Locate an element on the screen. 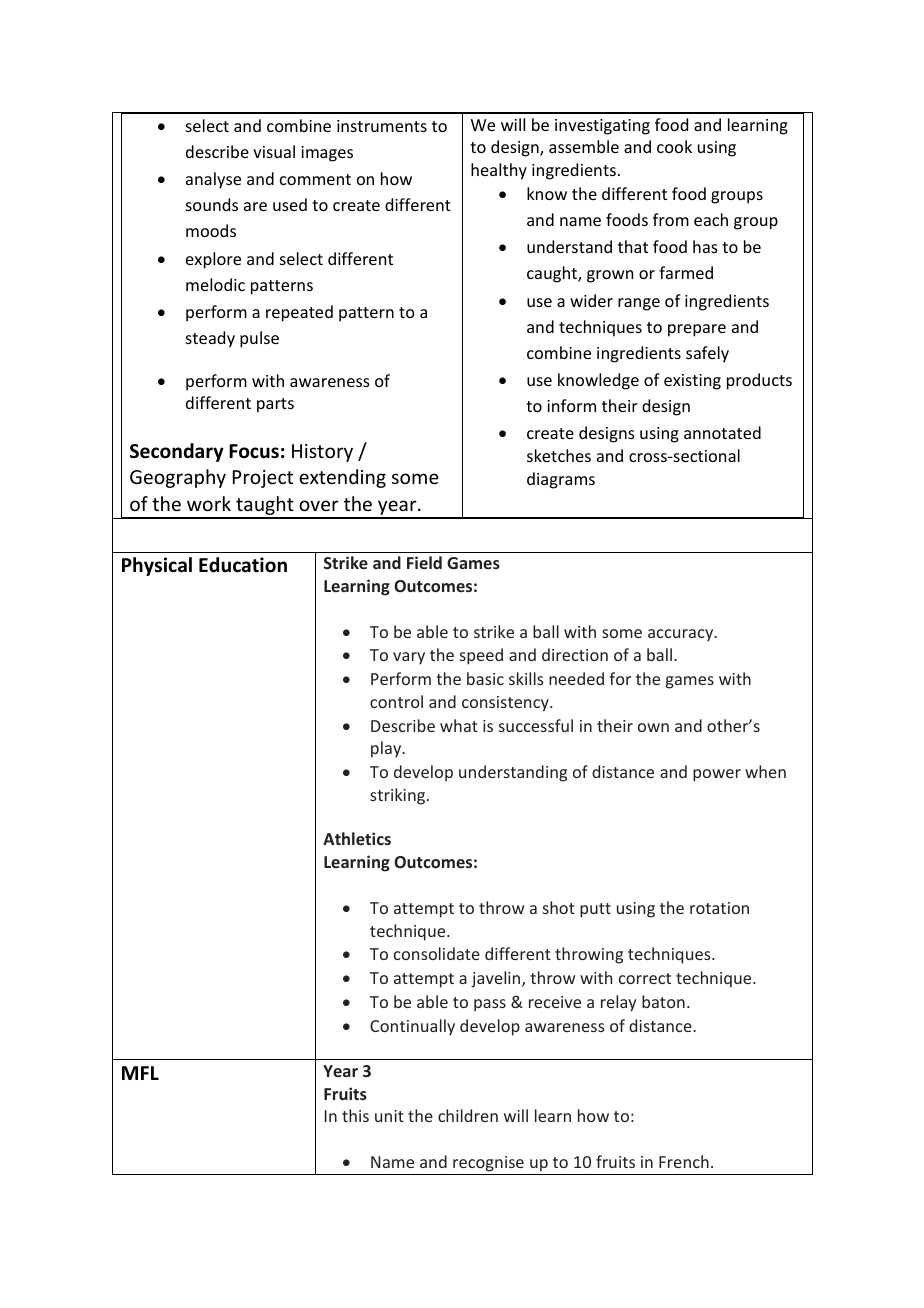  analyse is located at coordinates (213, 180).
